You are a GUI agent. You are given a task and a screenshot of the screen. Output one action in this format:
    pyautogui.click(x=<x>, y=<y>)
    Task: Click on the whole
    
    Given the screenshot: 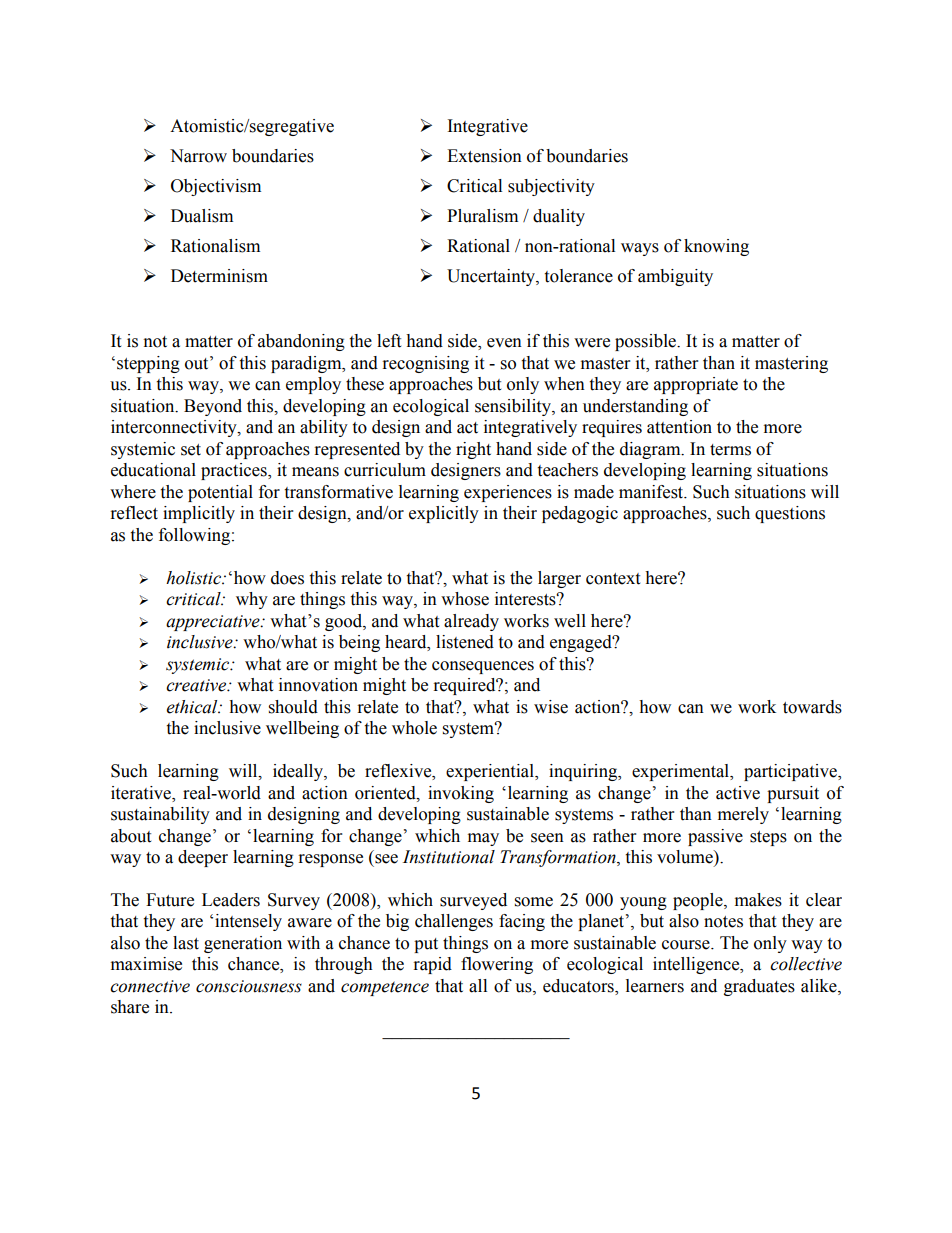 What is the action you would take?
    pyautogui.click(x=414, y=728)
